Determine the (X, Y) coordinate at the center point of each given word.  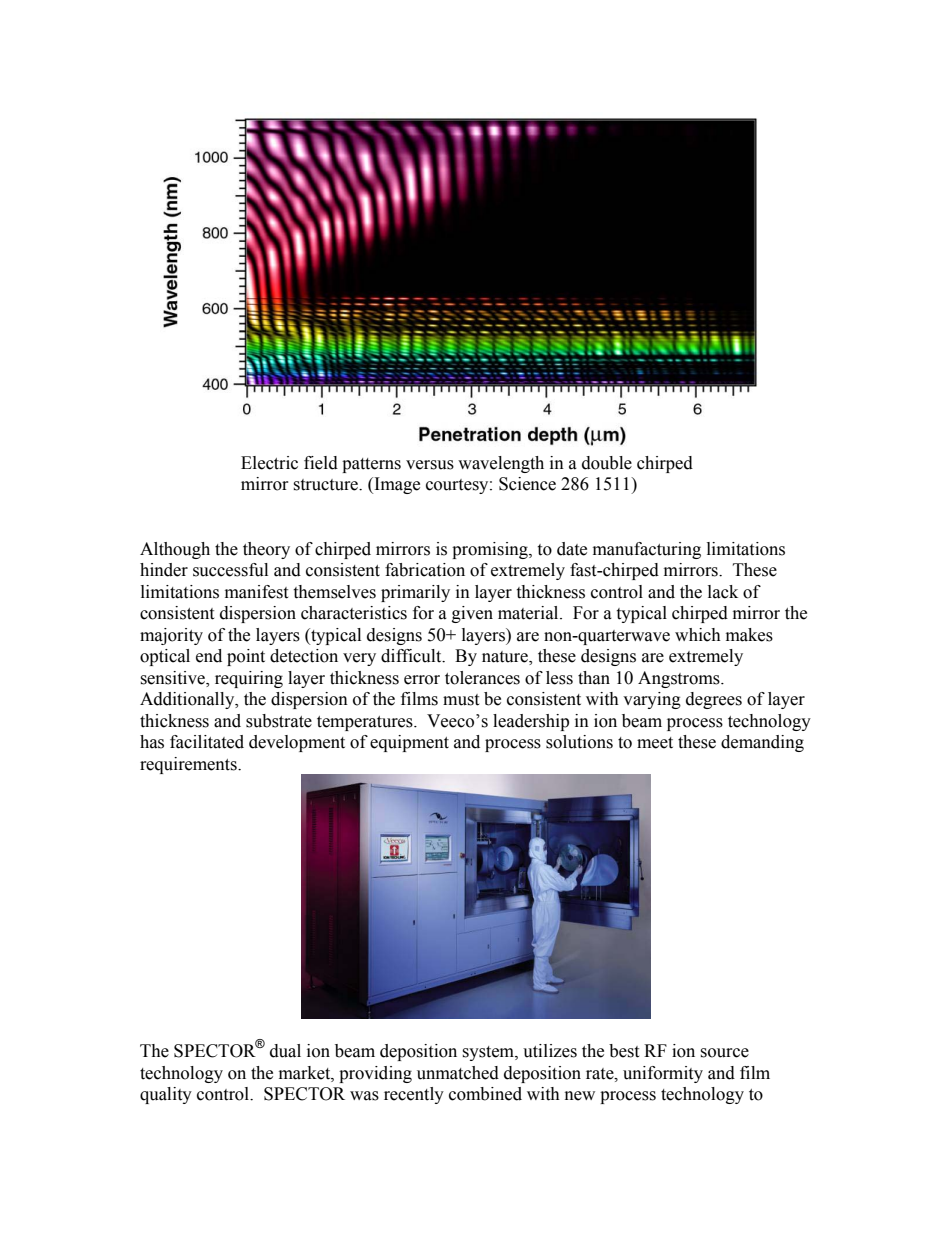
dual (285, 1051)
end (209, 656)
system (489, 1053)
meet (655, 743)
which (698, 635)
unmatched (458, 1073)
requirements (189, 765)
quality (166, 1095)
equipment (409, 743)
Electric (269, 463)
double (607, 463)
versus (430, 465)
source (724, 1053)
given (472, 614)
